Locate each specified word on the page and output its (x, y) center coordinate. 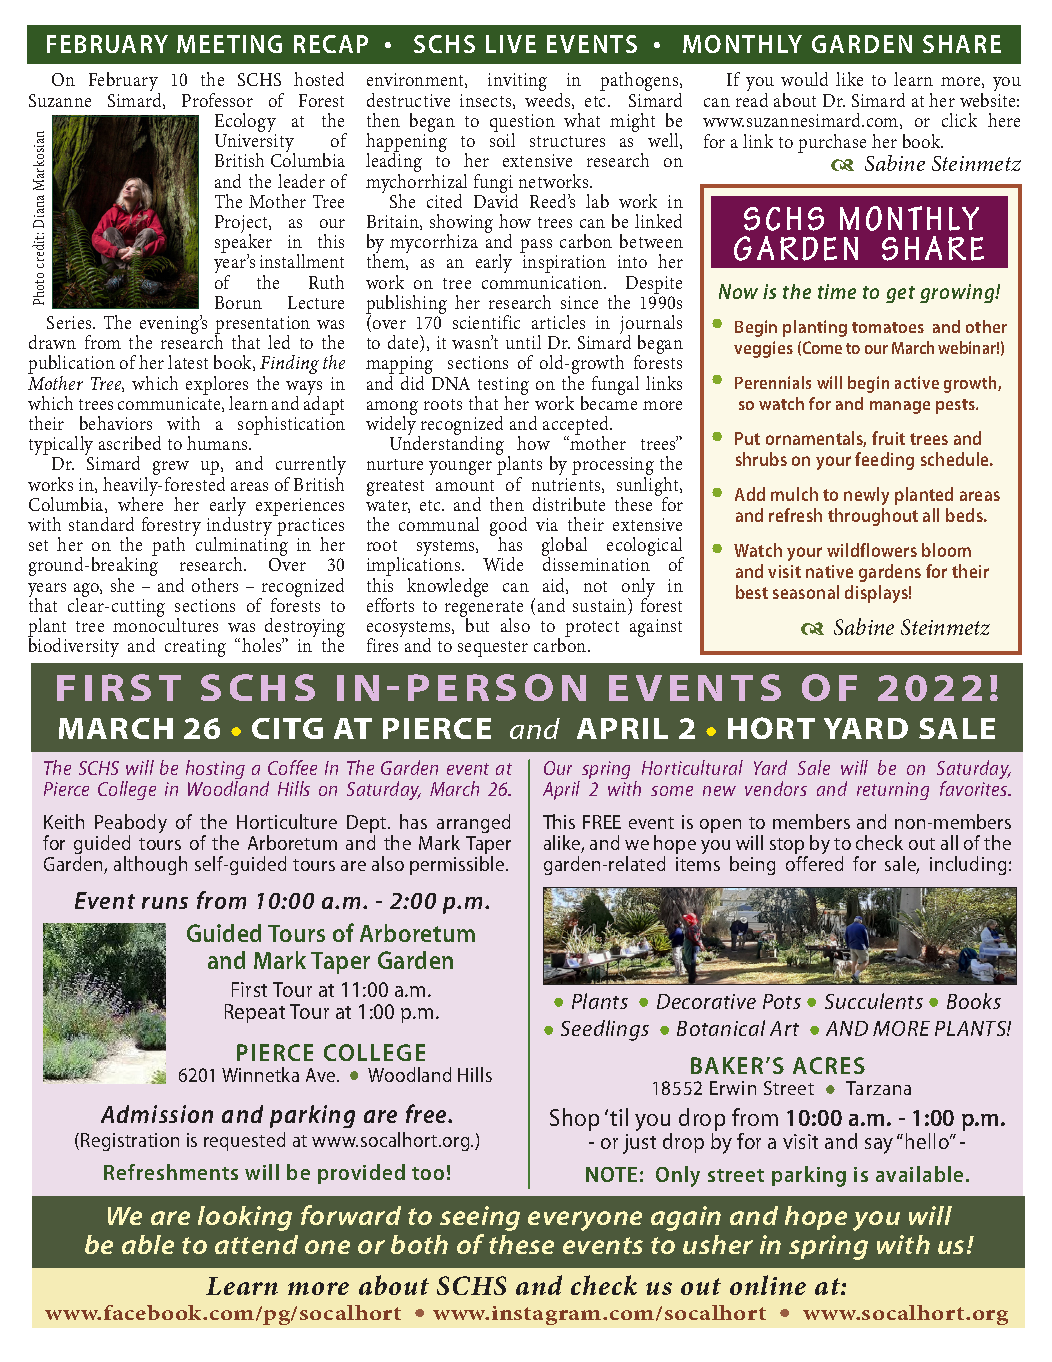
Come (822, 347)
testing (502, 387)
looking (245, 1218)
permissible (458, 865)
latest (188, 362)
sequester (493, 649)
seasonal (806, 592)
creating (195, 648)
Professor (217, 100)
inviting (517, 82)
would (804, 79)
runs (165, 903)
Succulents (874, 1001)
